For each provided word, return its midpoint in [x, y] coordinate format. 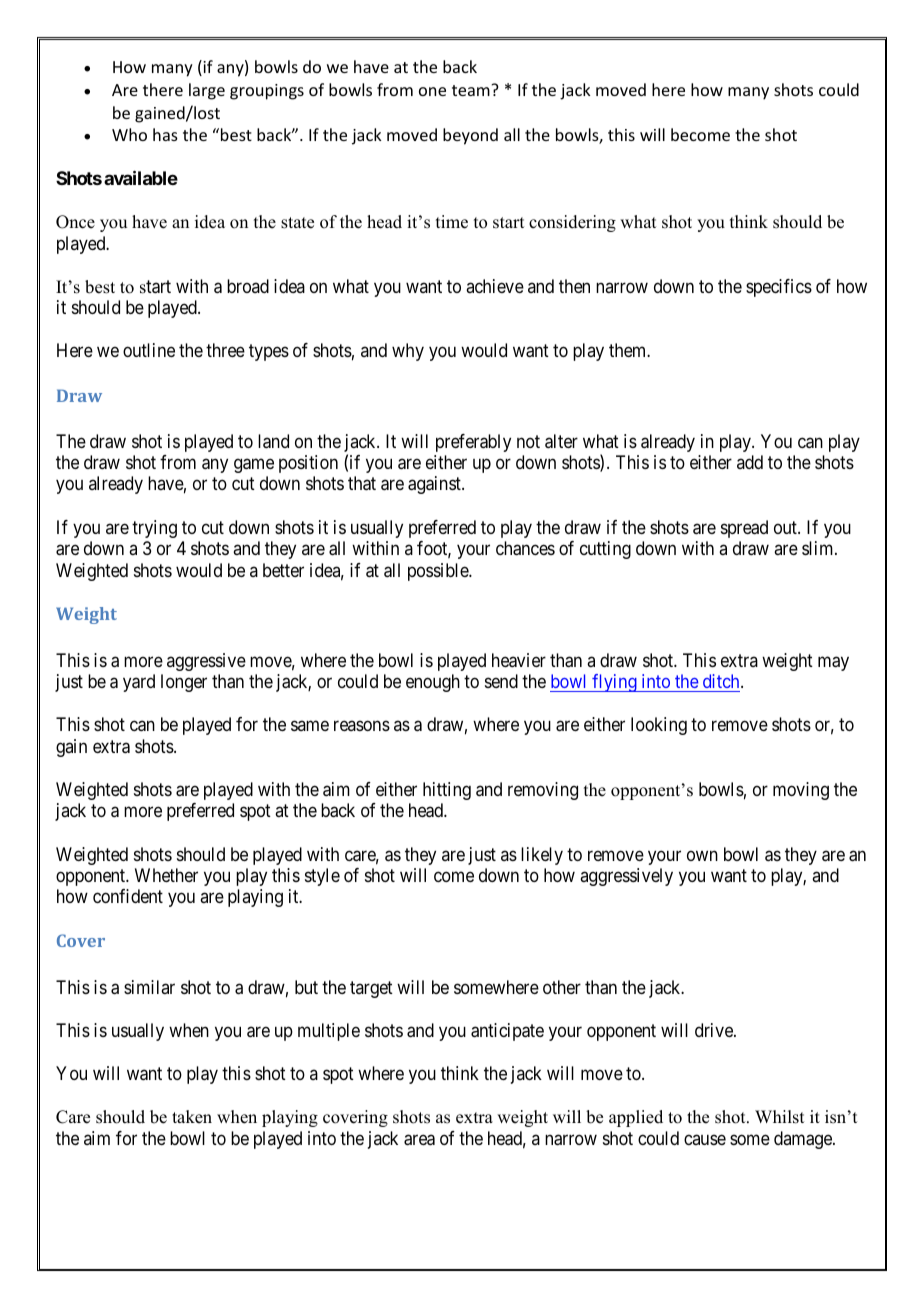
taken [192, 1117]
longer [184, 683]
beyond [470, 136]
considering [572, 223]
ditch [722, 681]
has [165, 134]
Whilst [779, 1117]
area [419, 1140]
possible [439, 572]
